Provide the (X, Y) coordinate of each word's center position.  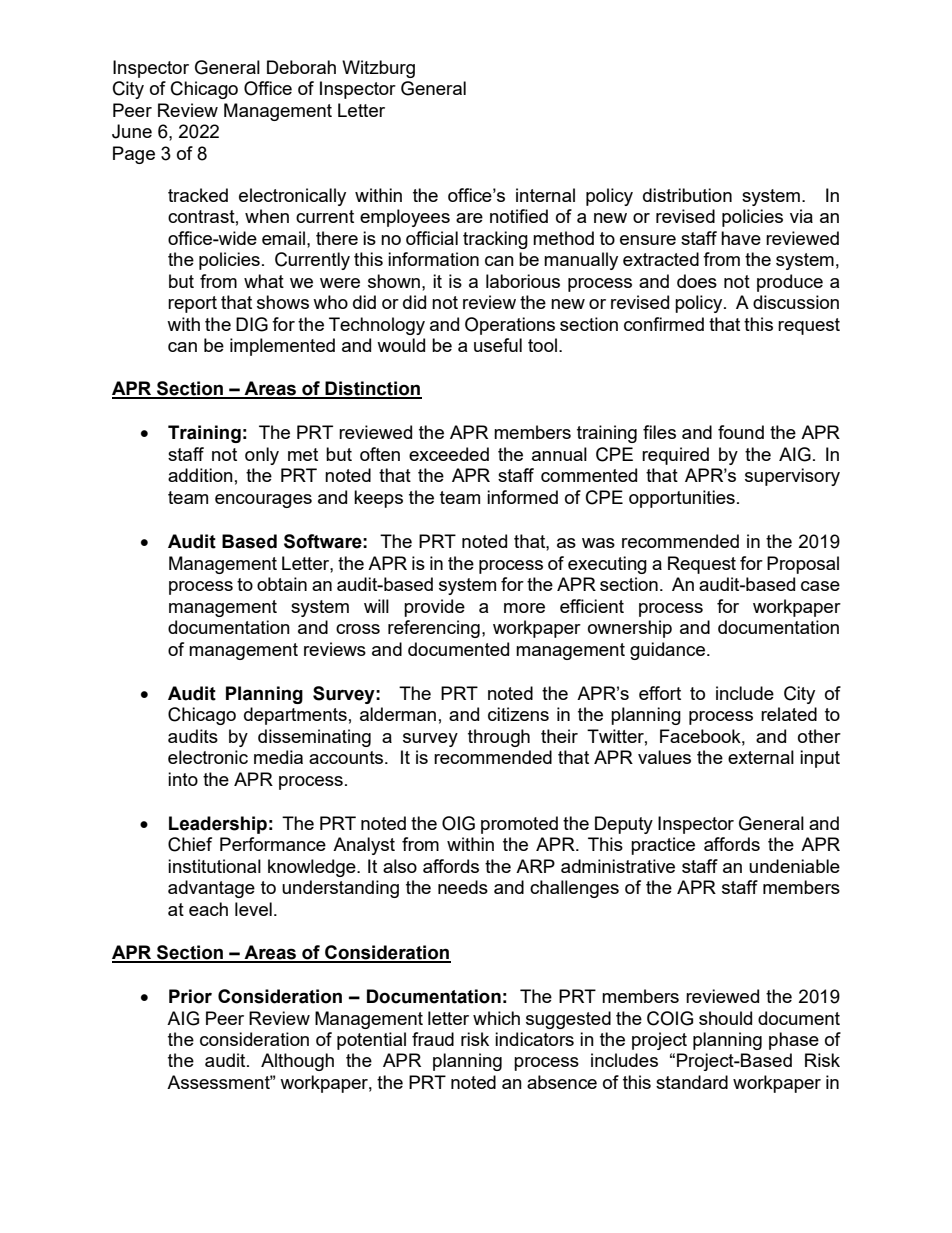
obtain (282, 584)
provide (434, 608)
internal (545, 195)
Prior (190, 996)
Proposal (803, 565)
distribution (687, 195)
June (132, 131)
